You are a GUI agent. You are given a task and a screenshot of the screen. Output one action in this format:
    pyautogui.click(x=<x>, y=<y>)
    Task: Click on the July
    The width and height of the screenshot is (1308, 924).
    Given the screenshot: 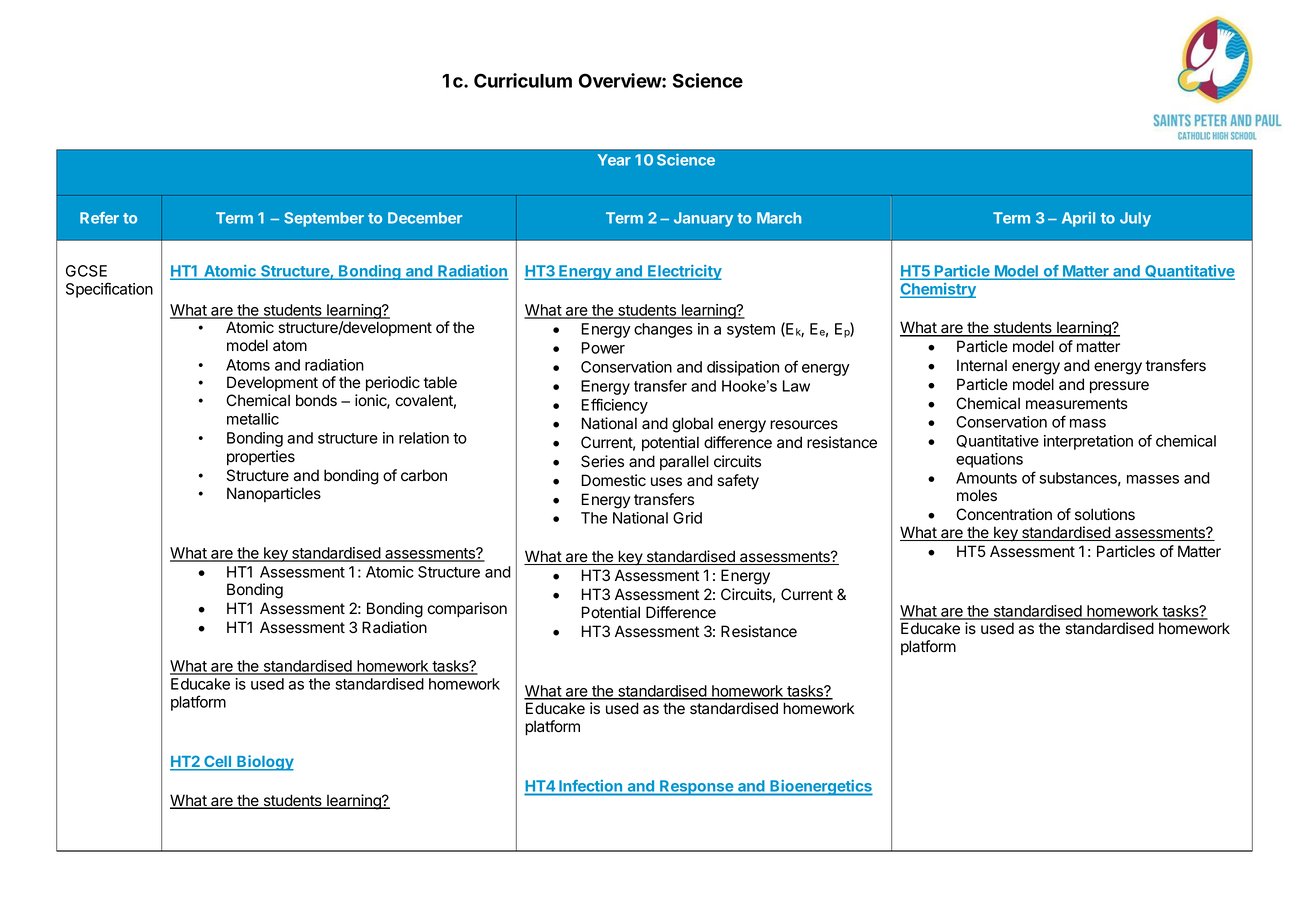 What is the action you would take?
    pyautogui.click(x=1135, y=219)
